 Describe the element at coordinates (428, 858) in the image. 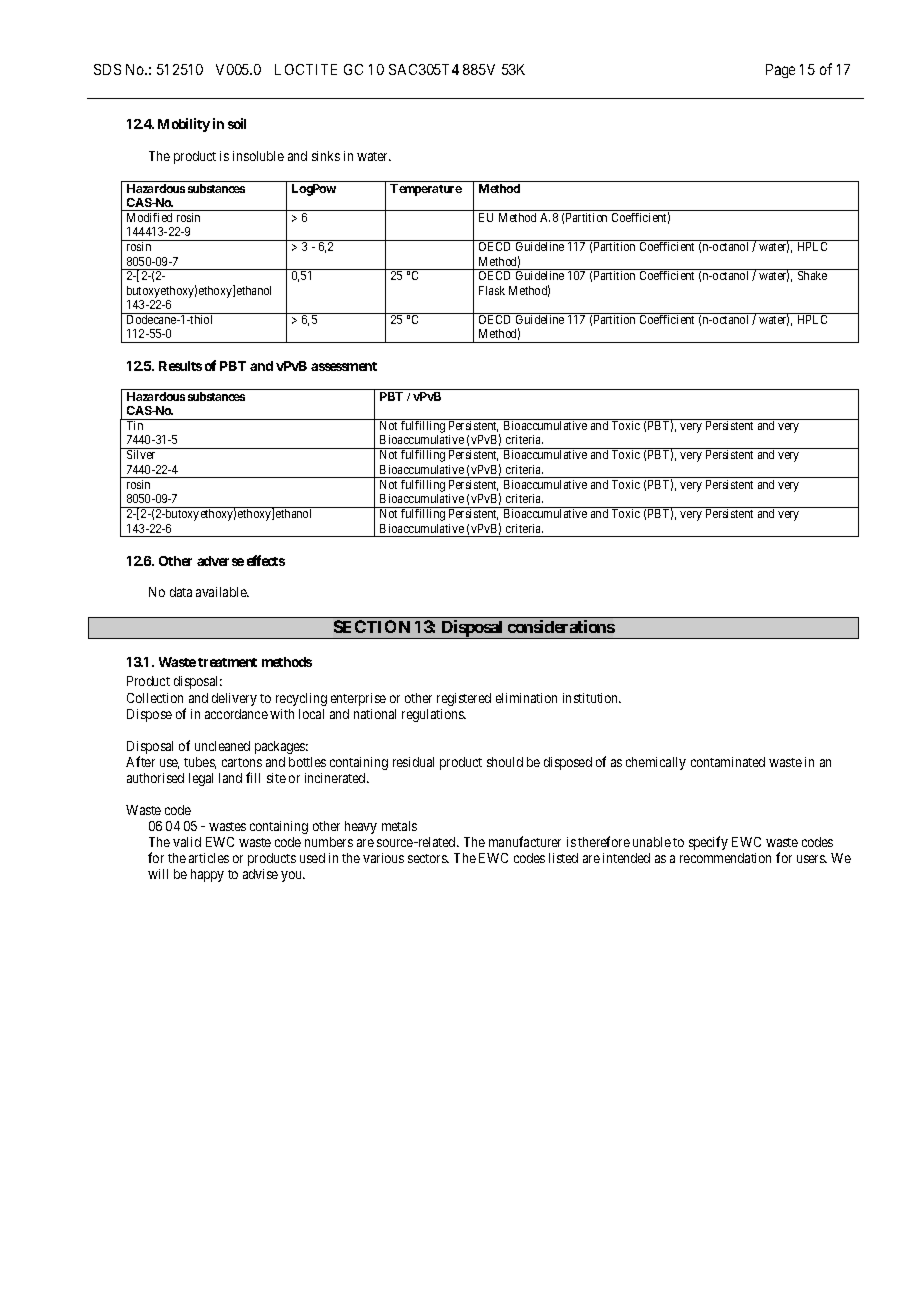

I see `sectors` at that location.
